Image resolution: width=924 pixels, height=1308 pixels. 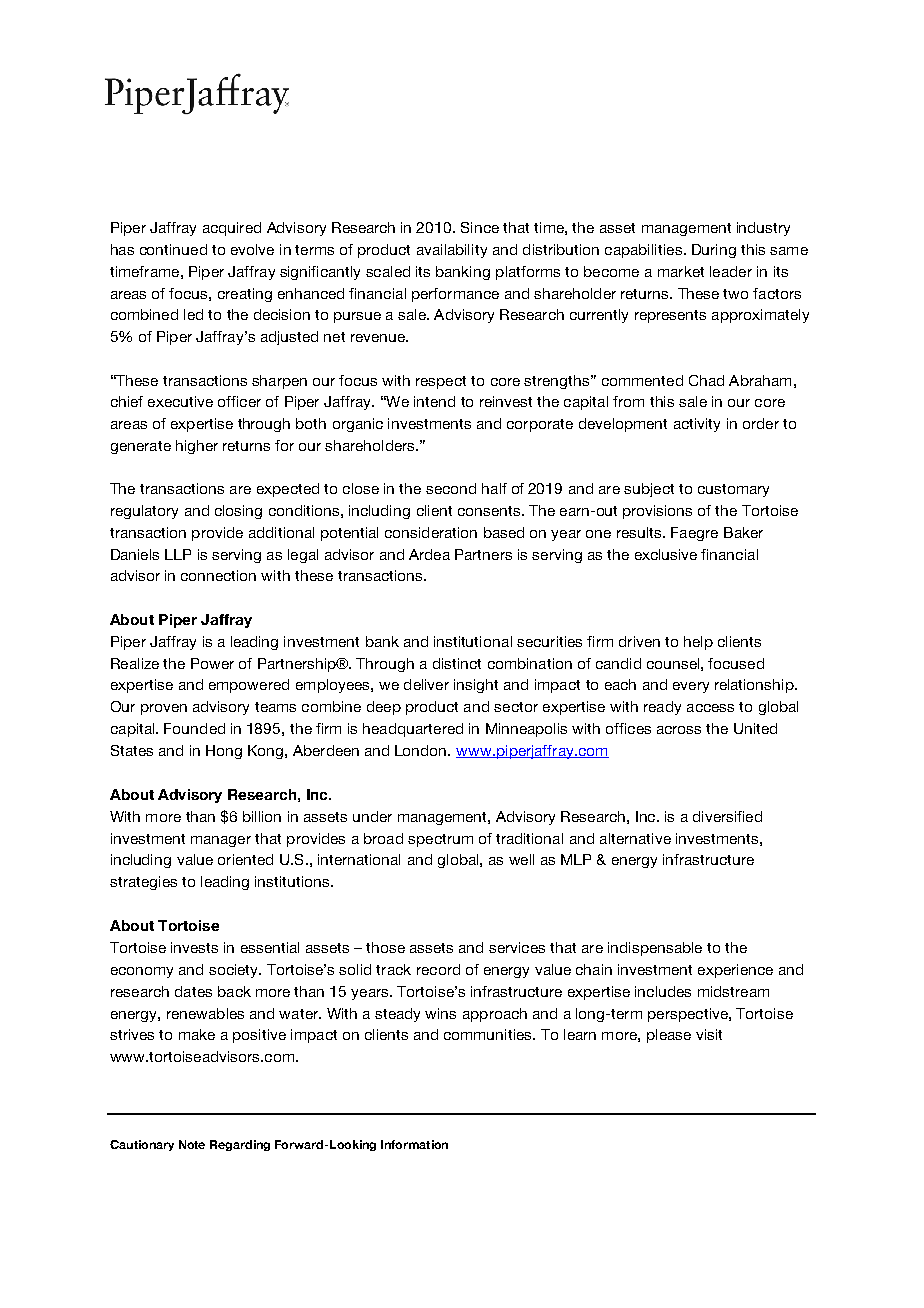 What do you see at coordinates (143, 883) in the screenshot?
I see `strategies` at bounding box center [143, 883].
